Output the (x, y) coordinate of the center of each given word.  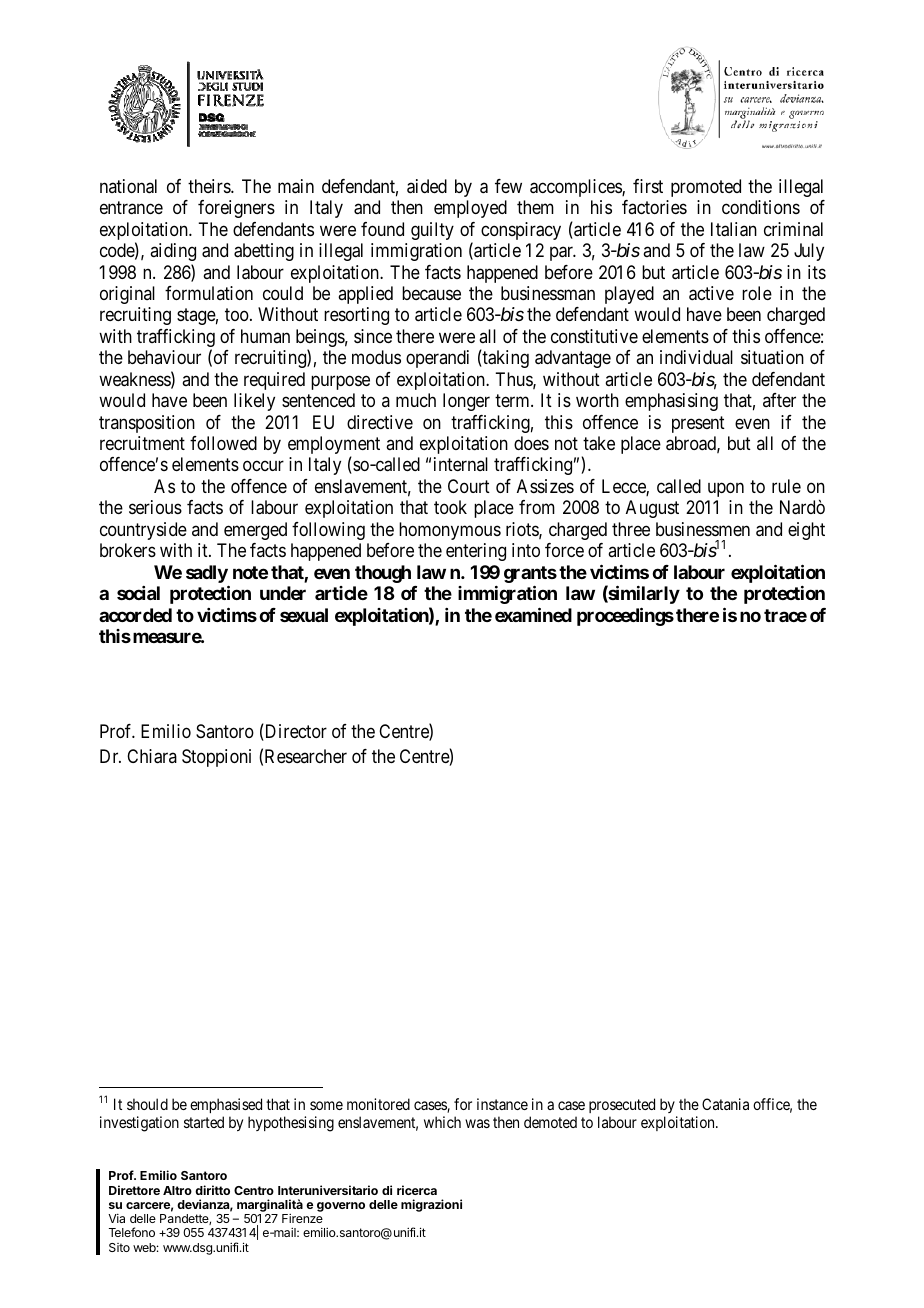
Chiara (152, 756)
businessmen (703, 529)
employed (470, 209)
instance (502, 1104)
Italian (734, 229)
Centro (254, 1190)
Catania (725, 1104)
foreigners (236, 209)
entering (476, 552)
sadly (207, 575)
